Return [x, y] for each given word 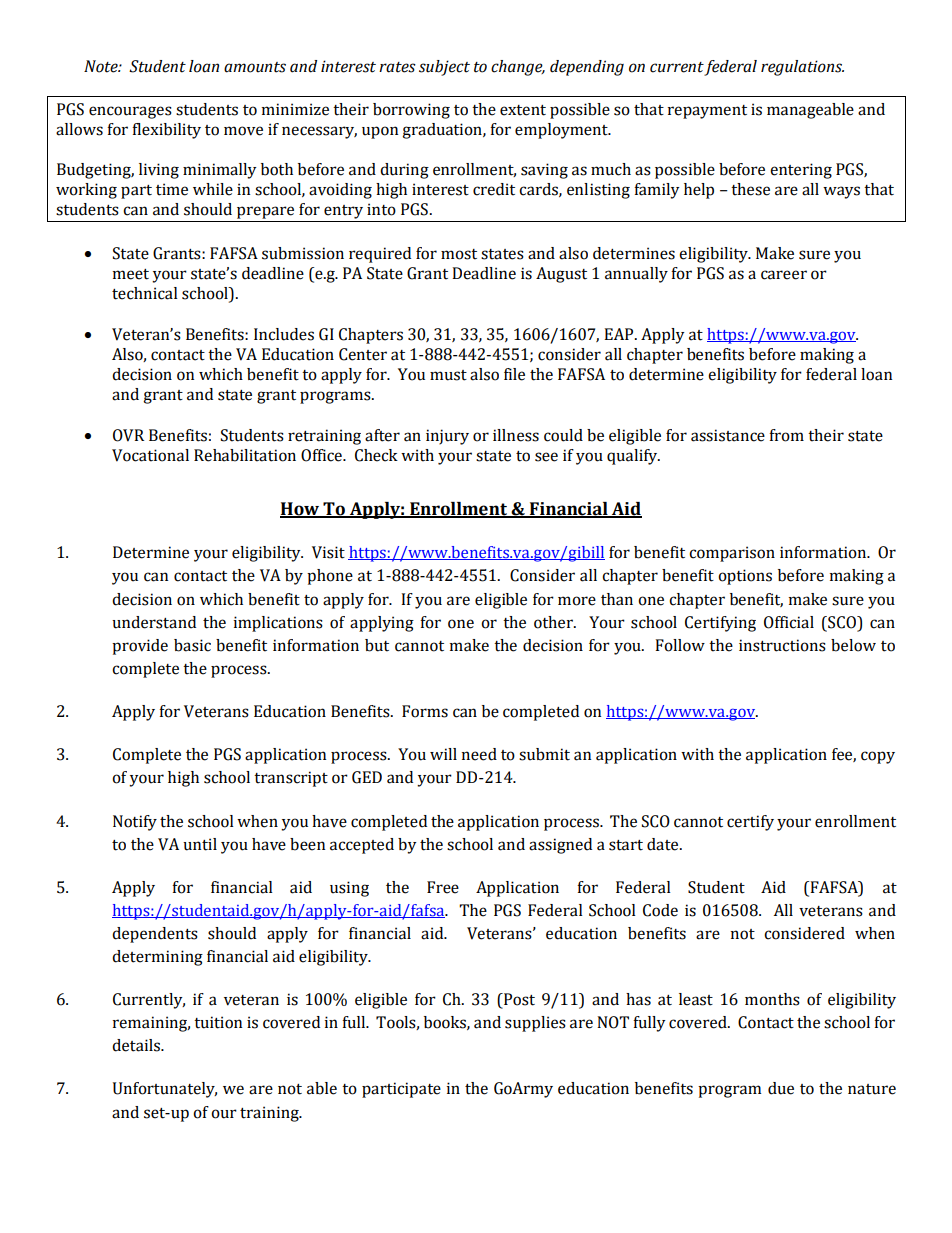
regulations [802, 68]
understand [154, 622]
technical [145, 293]
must [448, 375]
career [784, 275]
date [664, 844]
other [554, 622]
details [137, 1045]
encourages [130, 112]
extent [523, 110]
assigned [560, 846]
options [745, 577]
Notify [135, 823]
